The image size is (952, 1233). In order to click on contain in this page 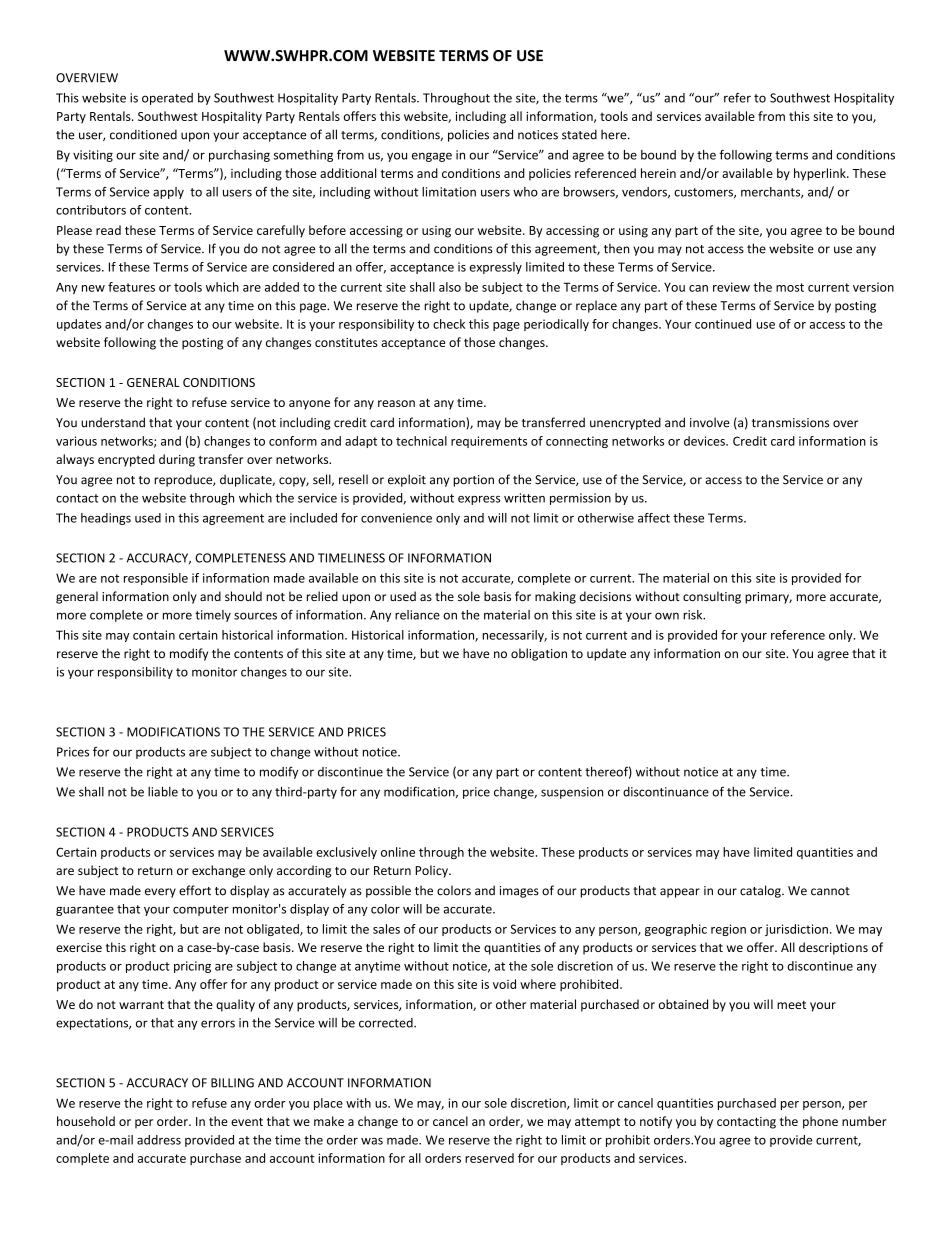, I will do `click(154, 635)`.
